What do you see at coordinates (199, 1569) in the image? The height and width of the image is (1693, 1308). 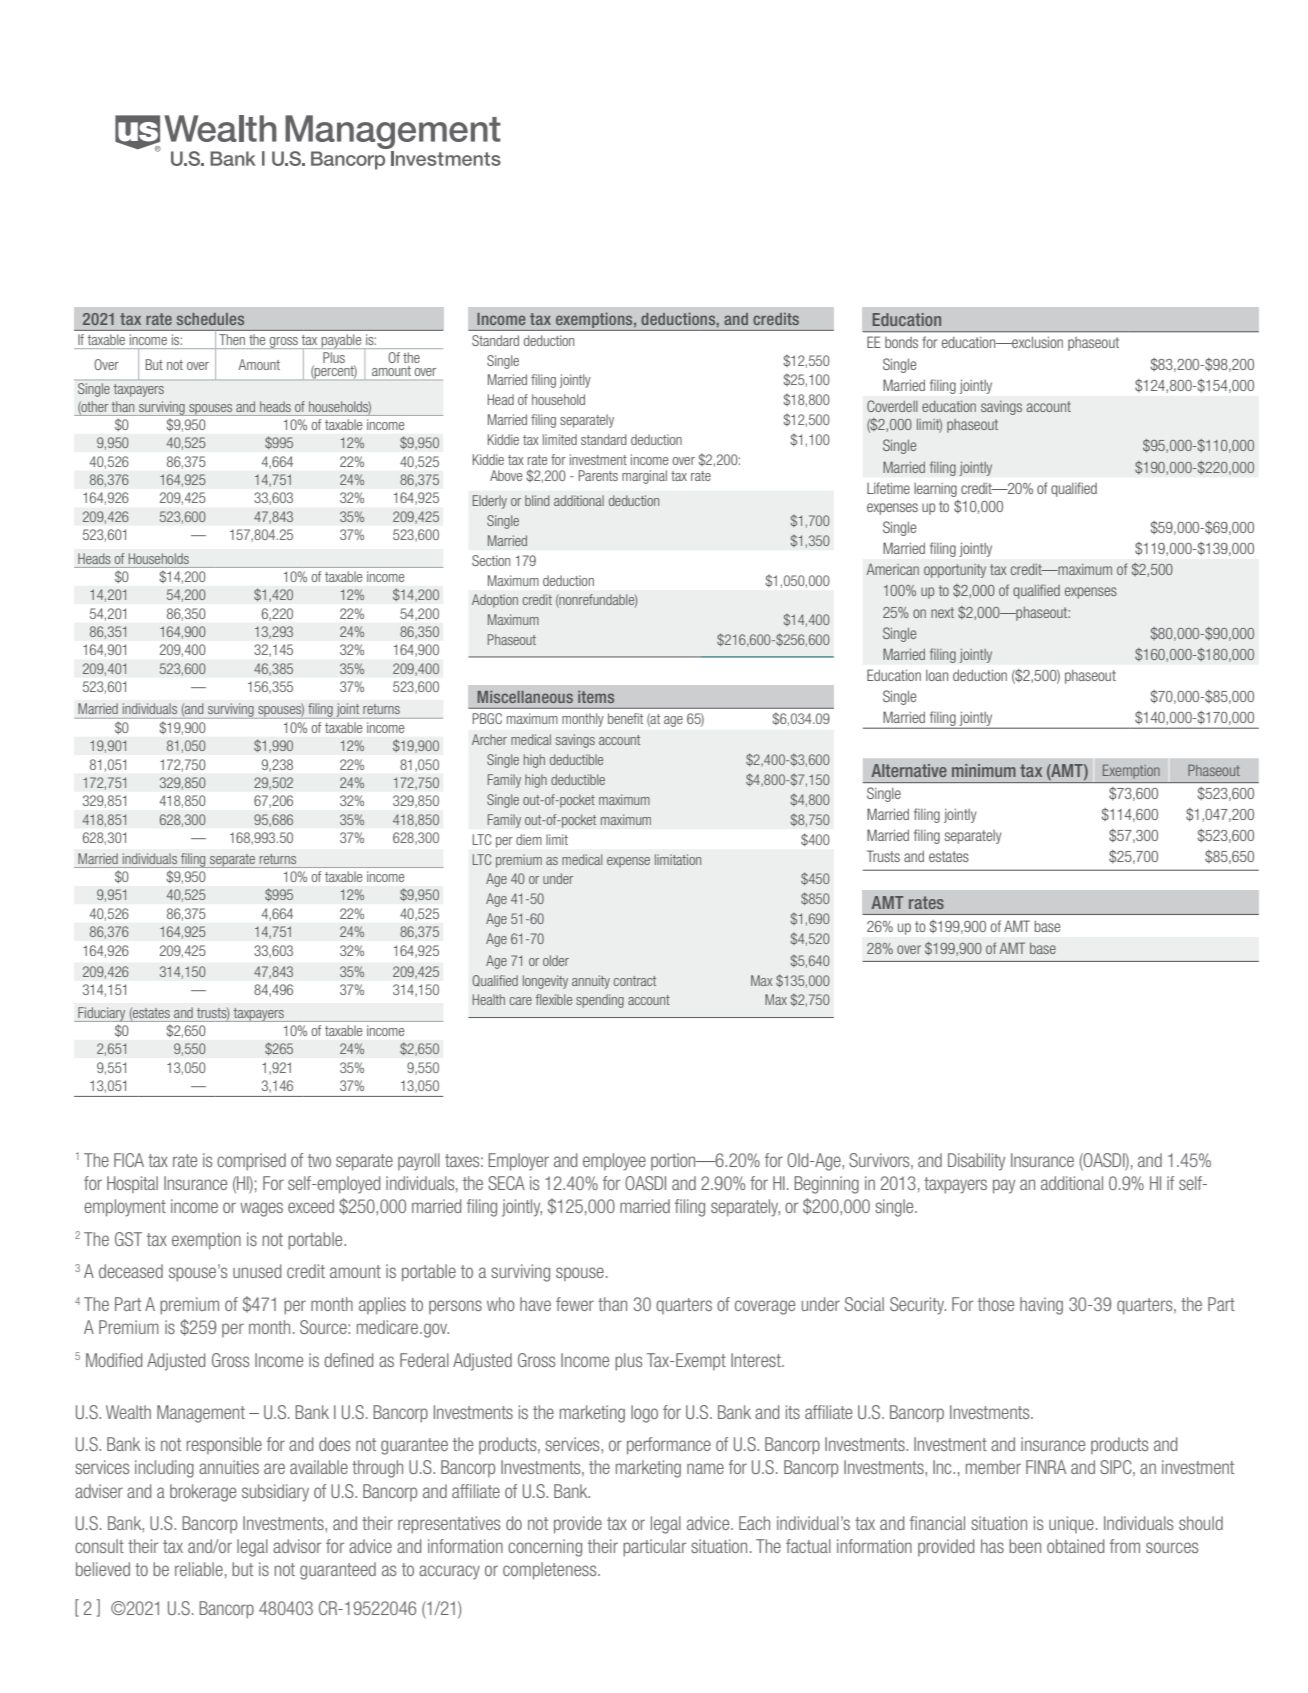 I see `reliable` at bounding box center [199, 1569].
